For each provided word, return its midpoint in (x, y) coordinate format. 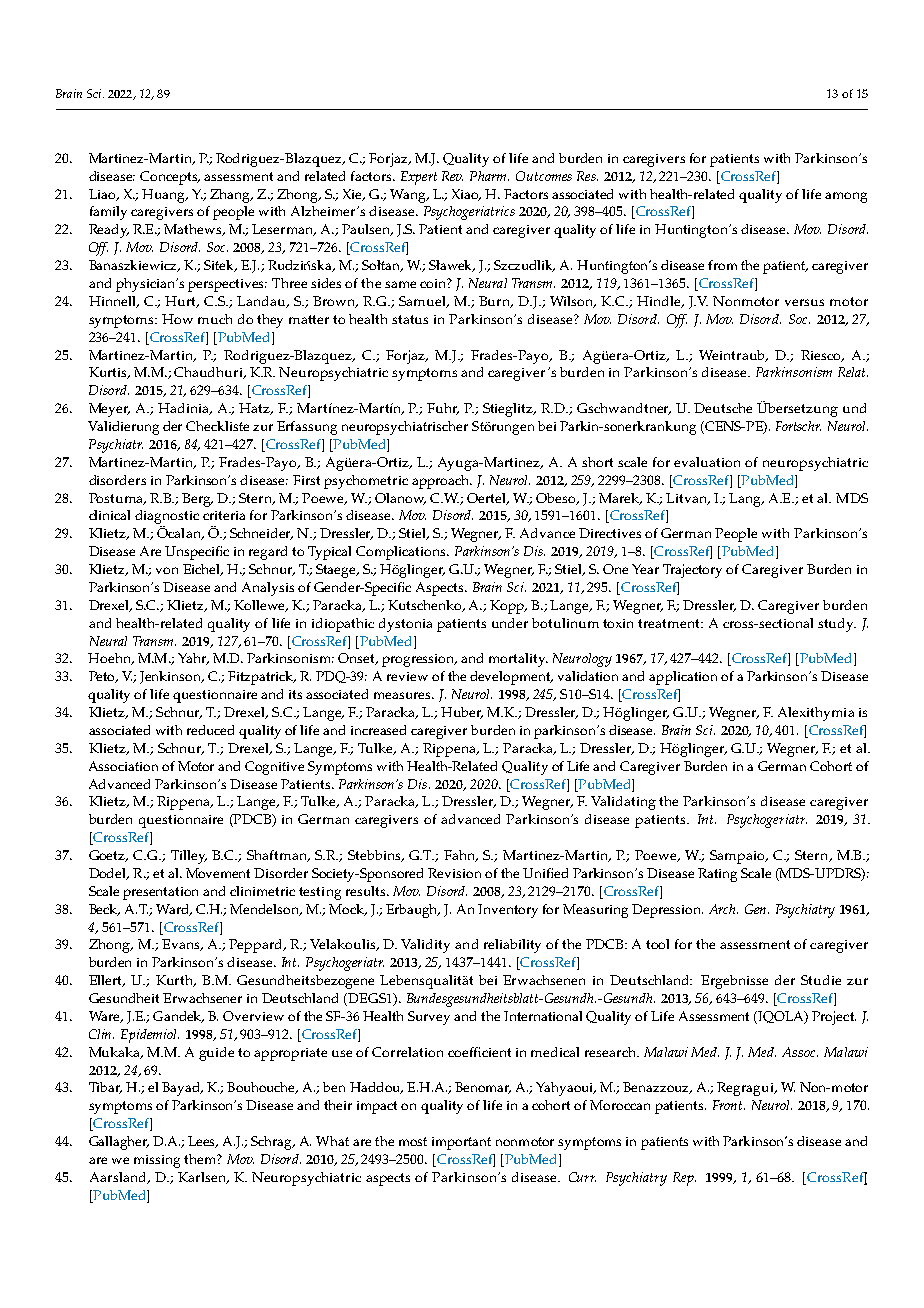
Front (729, 1105)
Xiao (466, 195)
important (461, 1143)
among (846, 197)
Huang (165, 196)
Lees (203, 1142)
